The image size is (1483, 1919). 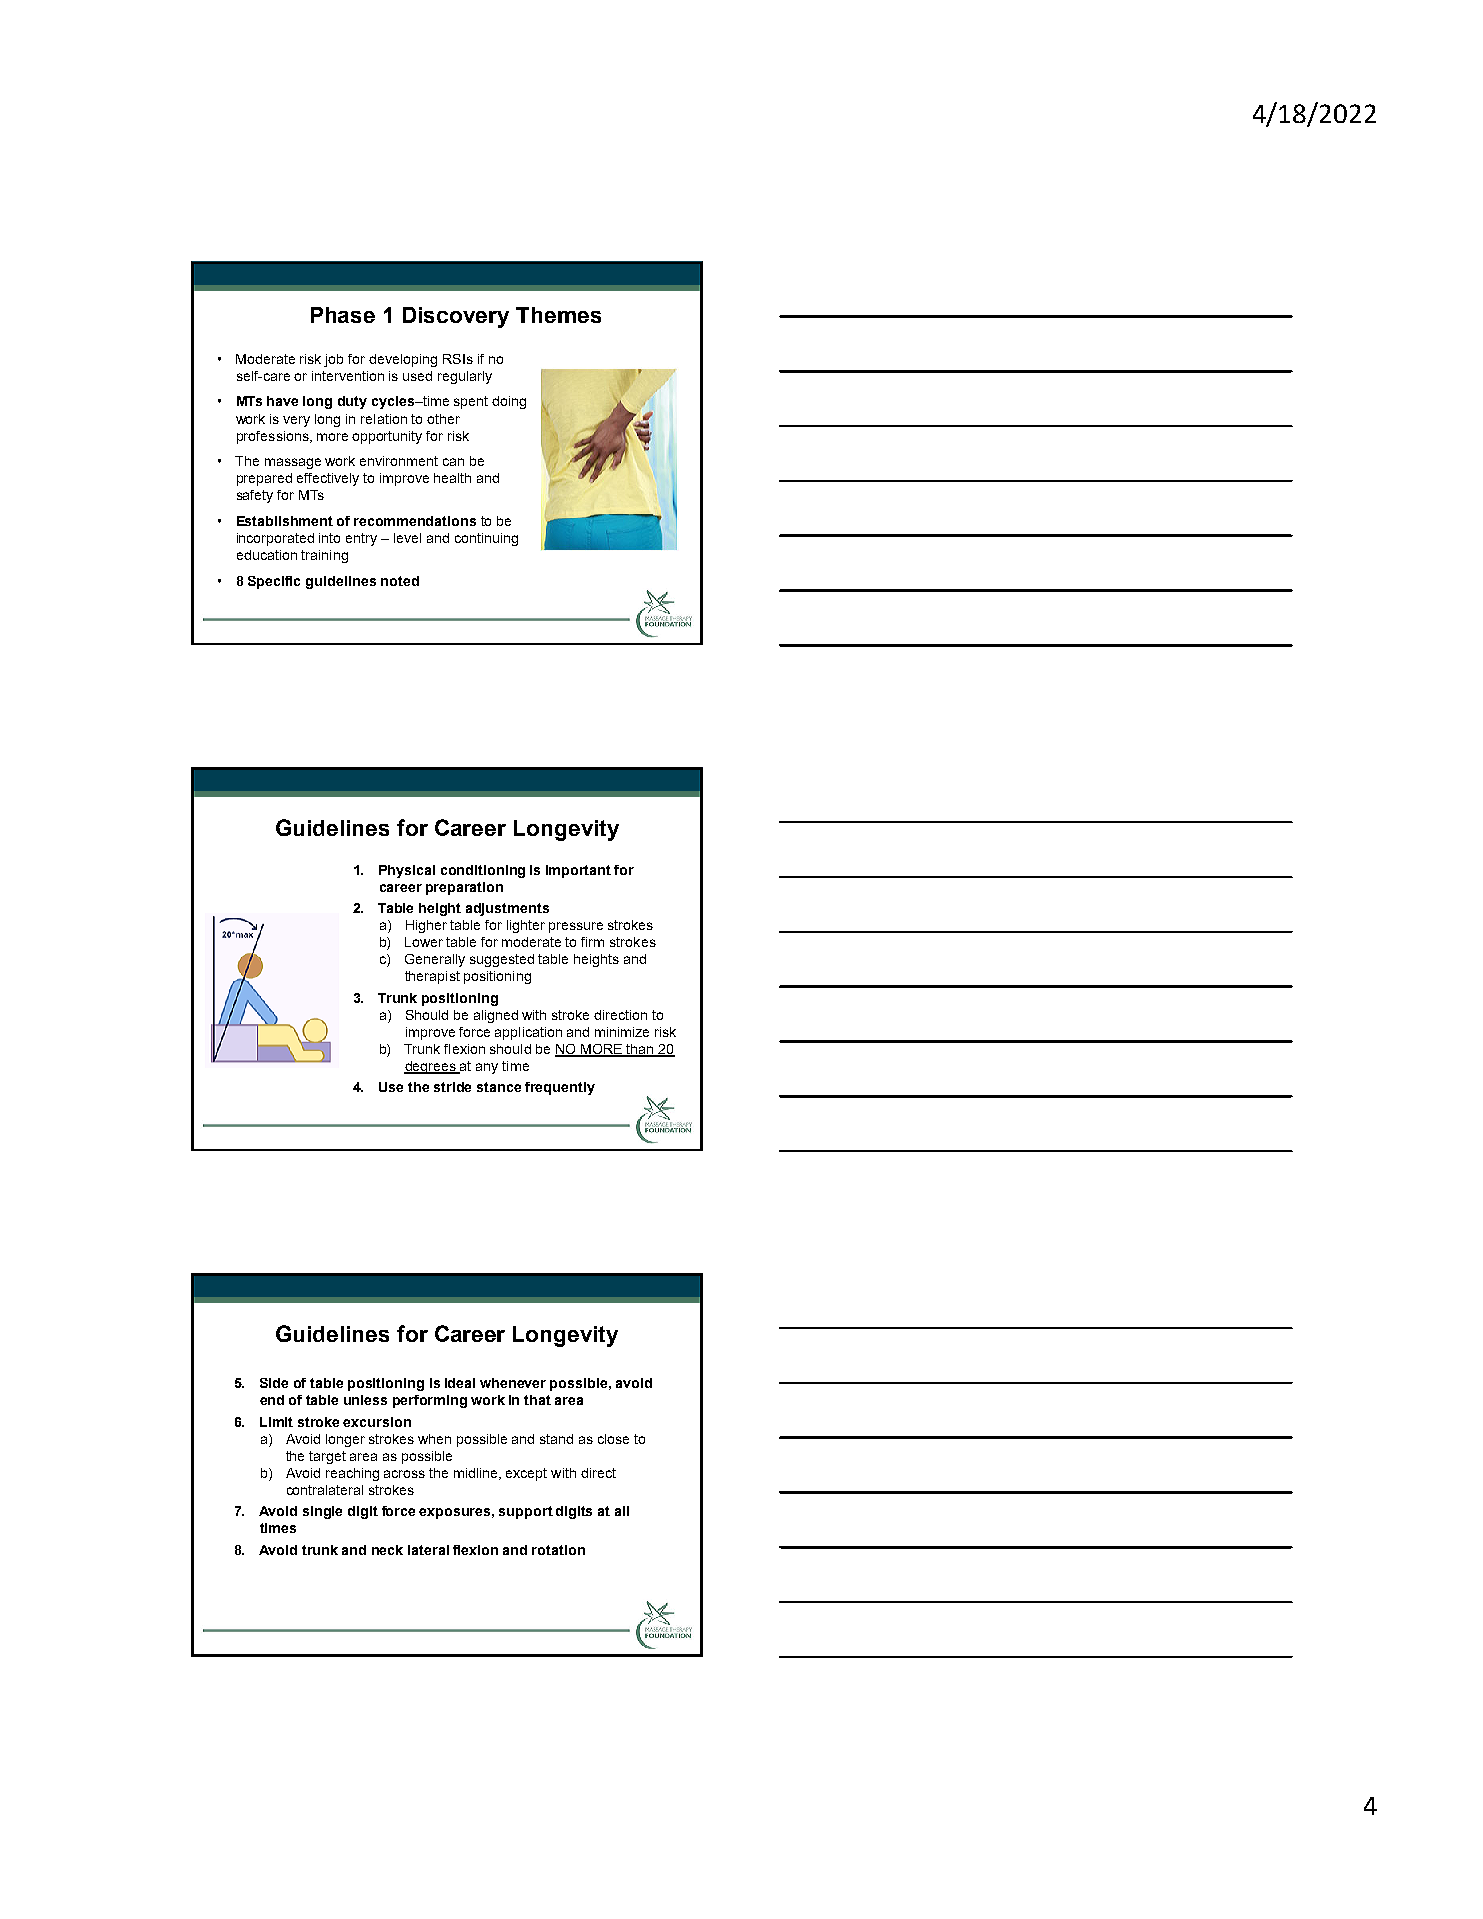 I want to click on firm, so click(x=592, y=942).
